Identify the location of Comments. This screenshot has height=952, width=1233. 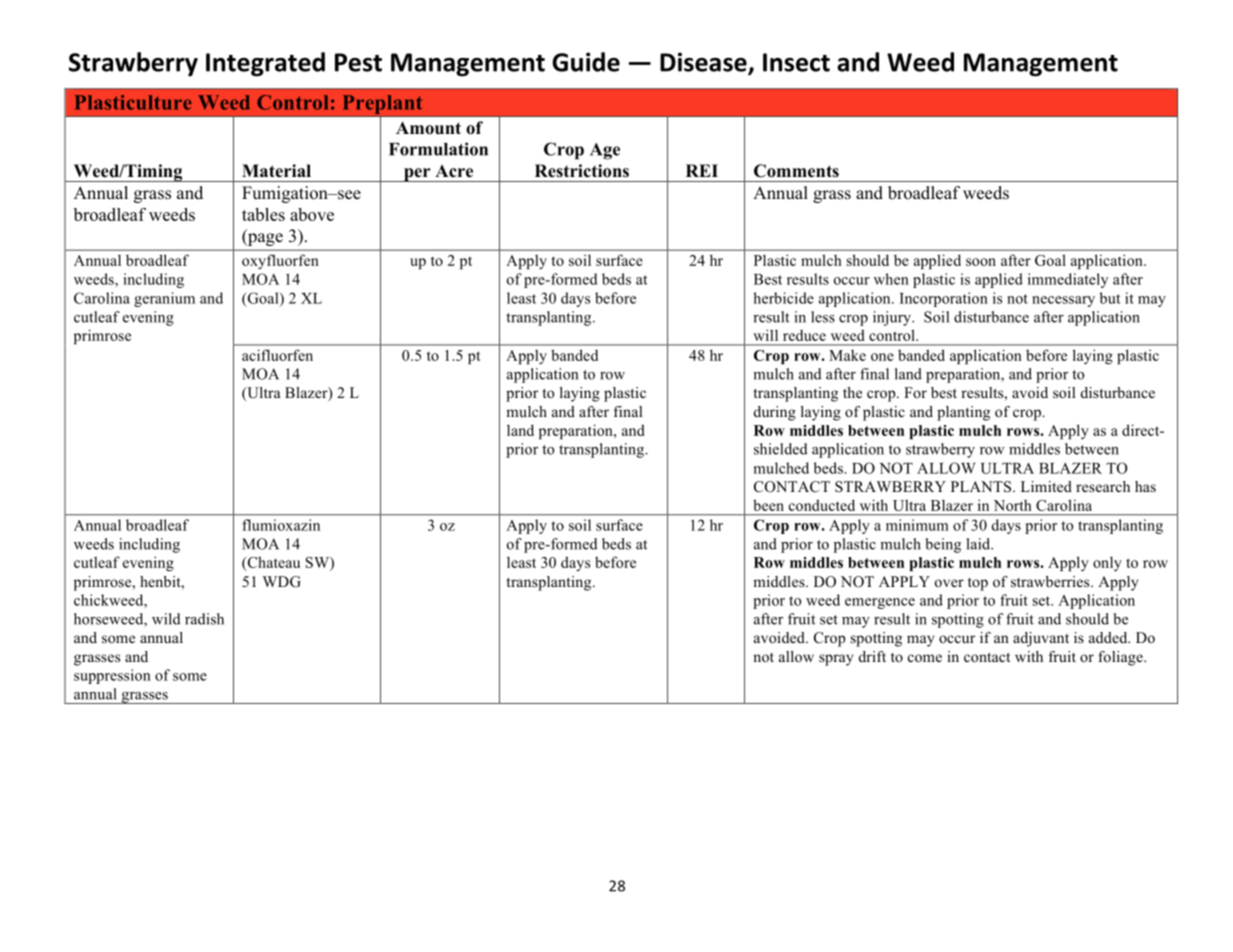
(796, 171).
